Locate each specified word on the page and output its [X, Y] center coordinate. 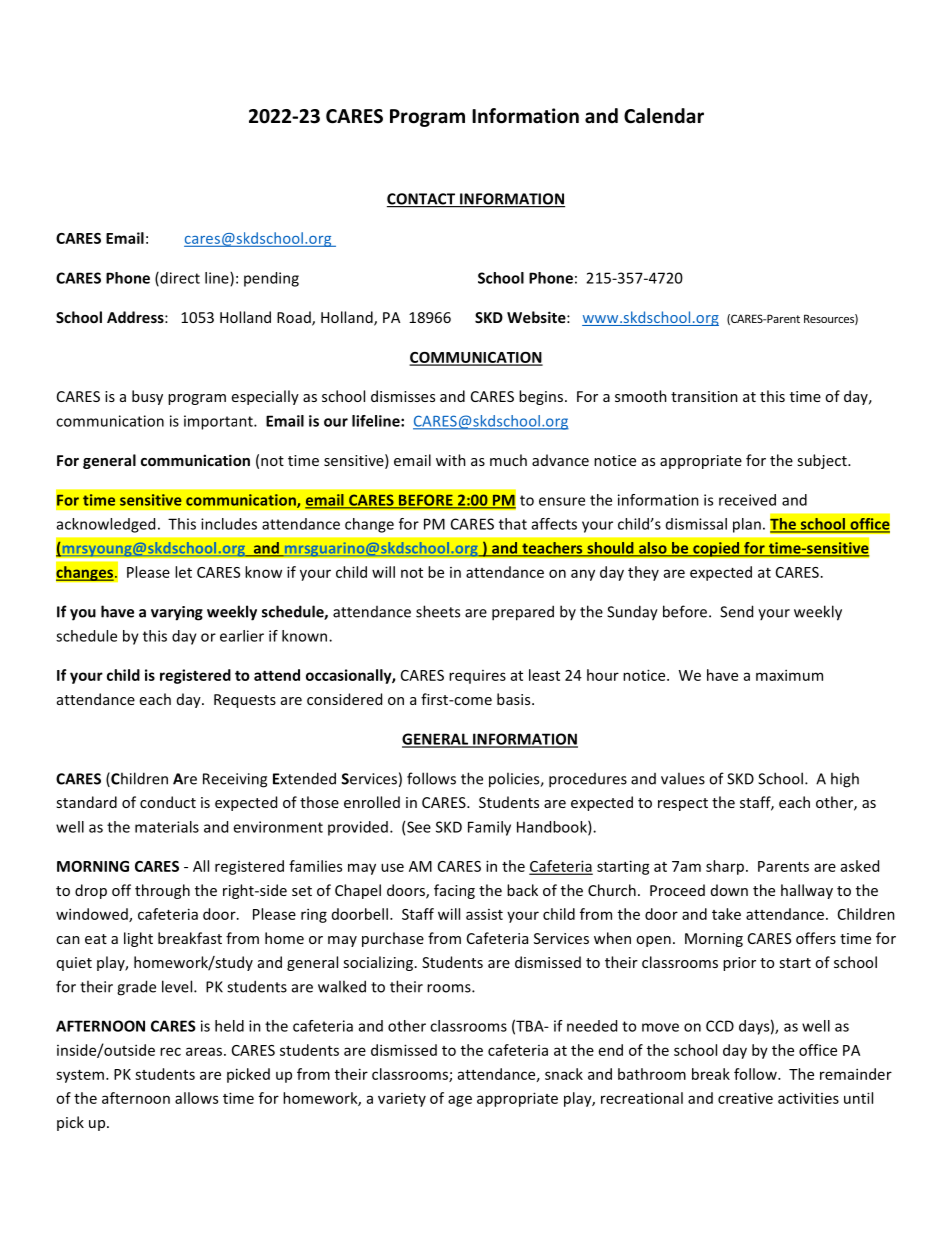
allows [196, 1098]
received [747, 500]
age [460, 1101]
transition [704, 396]
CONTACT [422, 200]
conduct [168, 802]
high [845, 780]
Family [489, 828]
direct [179, 279]
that [513, 524]
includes [229, 524]
